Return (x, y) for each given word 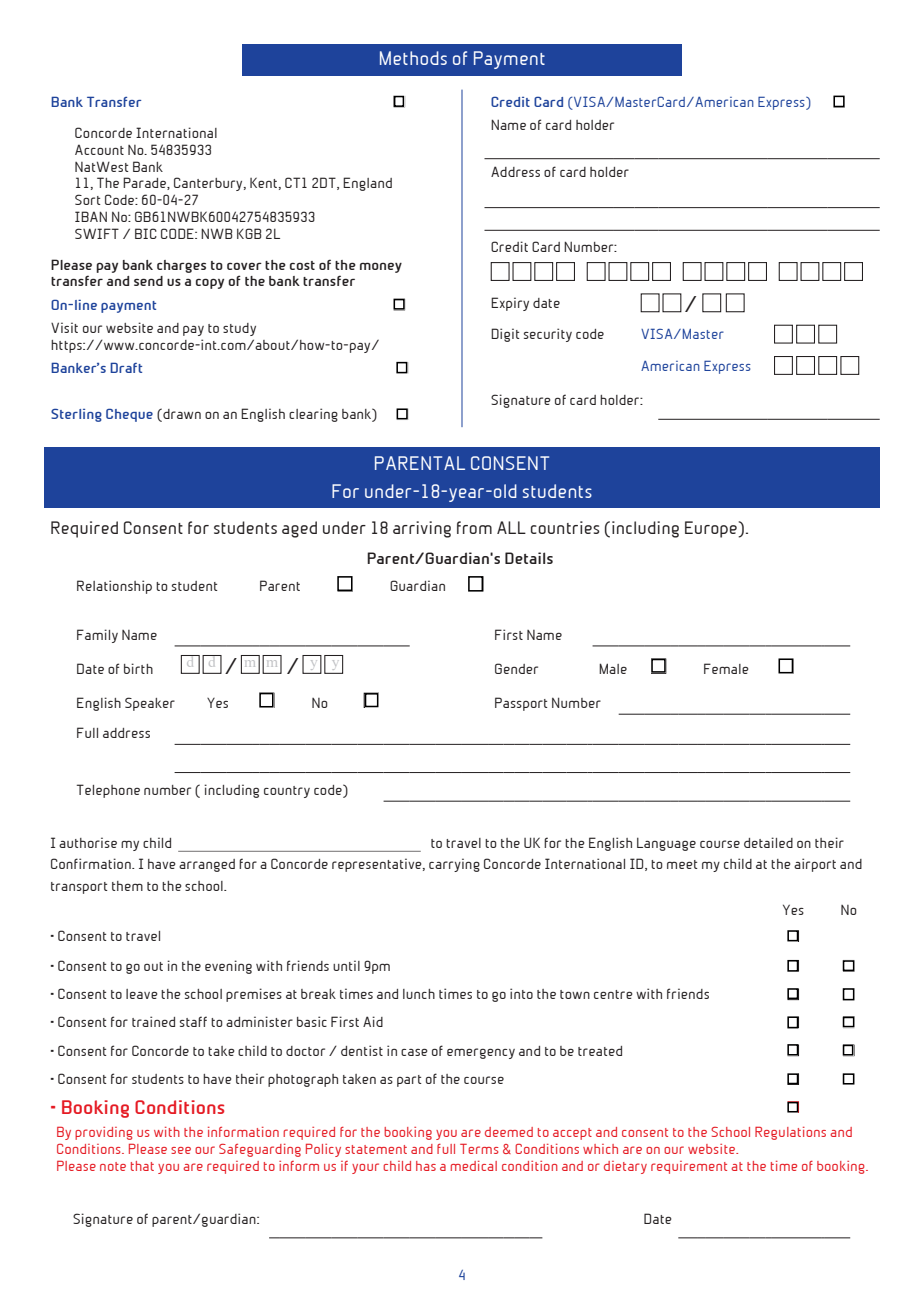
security (548, 335)
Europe (712, 529)
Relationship (114, 587)
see (181, 1150)
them (127, 886)
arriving (422, 529)
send (148, 281)
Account (99, 149)
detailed (768, 842)
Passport (521, 704)
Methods (413, 58)
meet (682, 864)
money (381, 267)
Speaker (150, 704)
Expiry (510, 304)
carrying (454, 865)
